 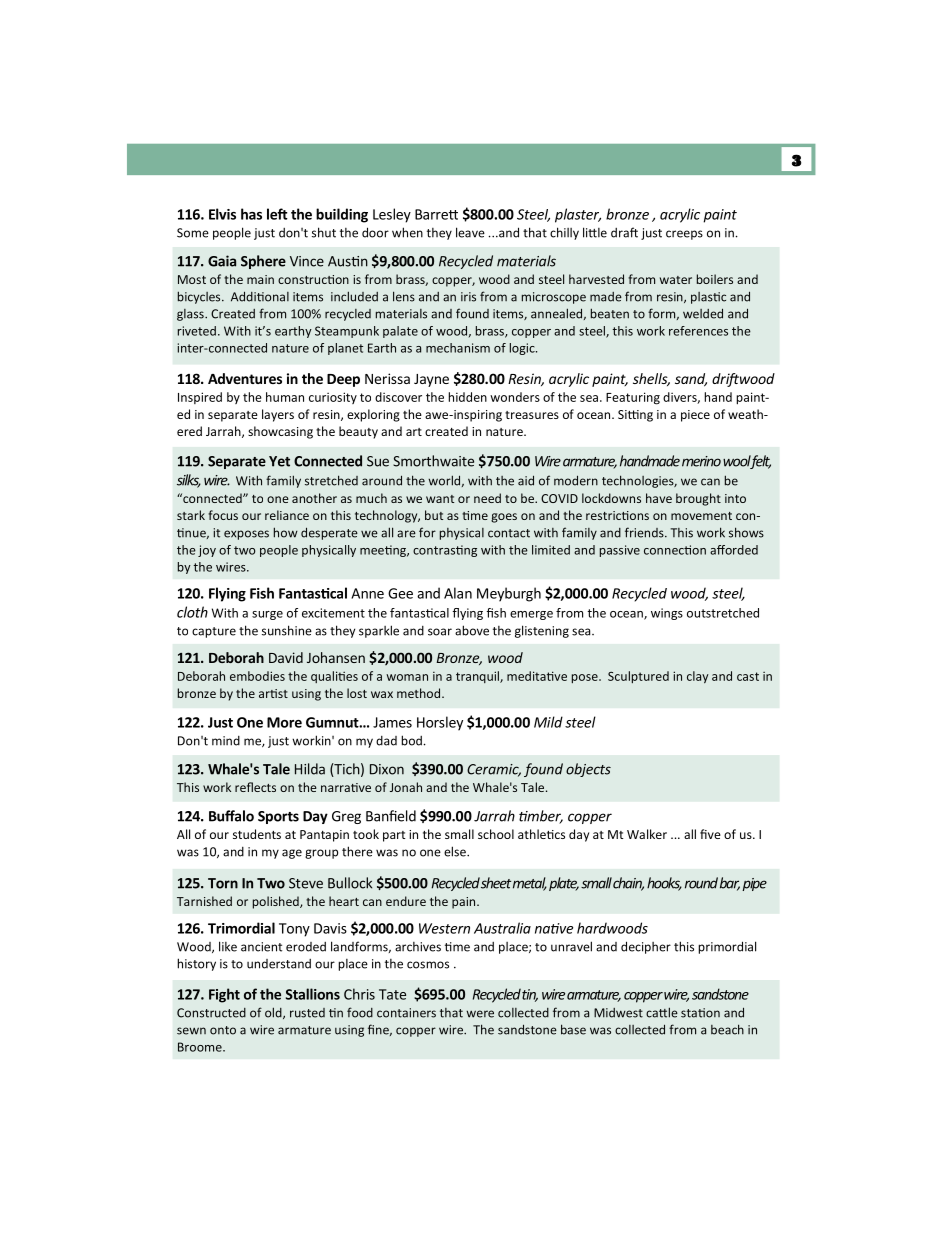 What do you see at coordinates (472, 630) in the screenshot?
I see `above` at bounding box center [472, 630].
